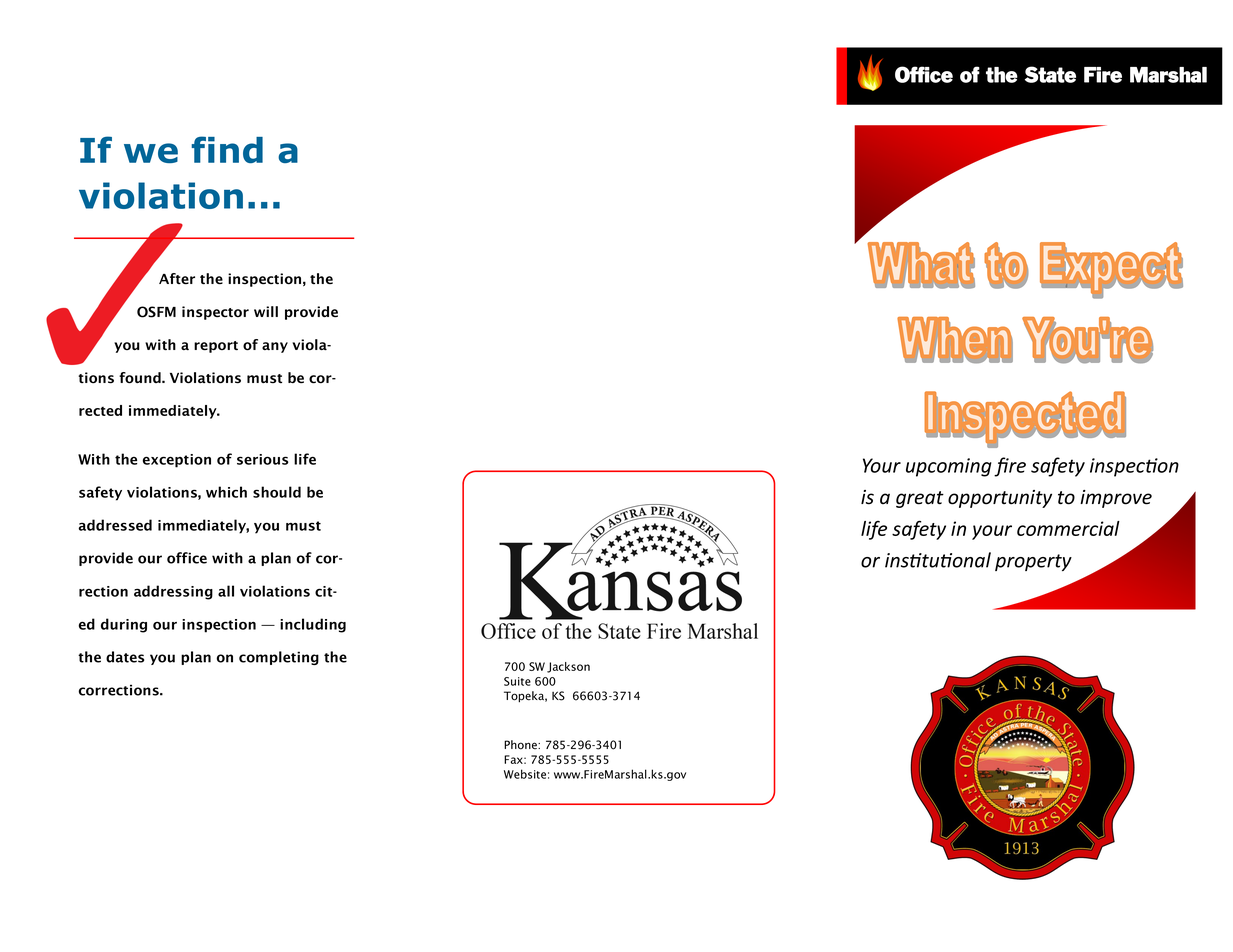 The width and height of the image is (1233, 952). Describe the element at coordinates (521, 745) in the image. I see `Phone` at that location.
